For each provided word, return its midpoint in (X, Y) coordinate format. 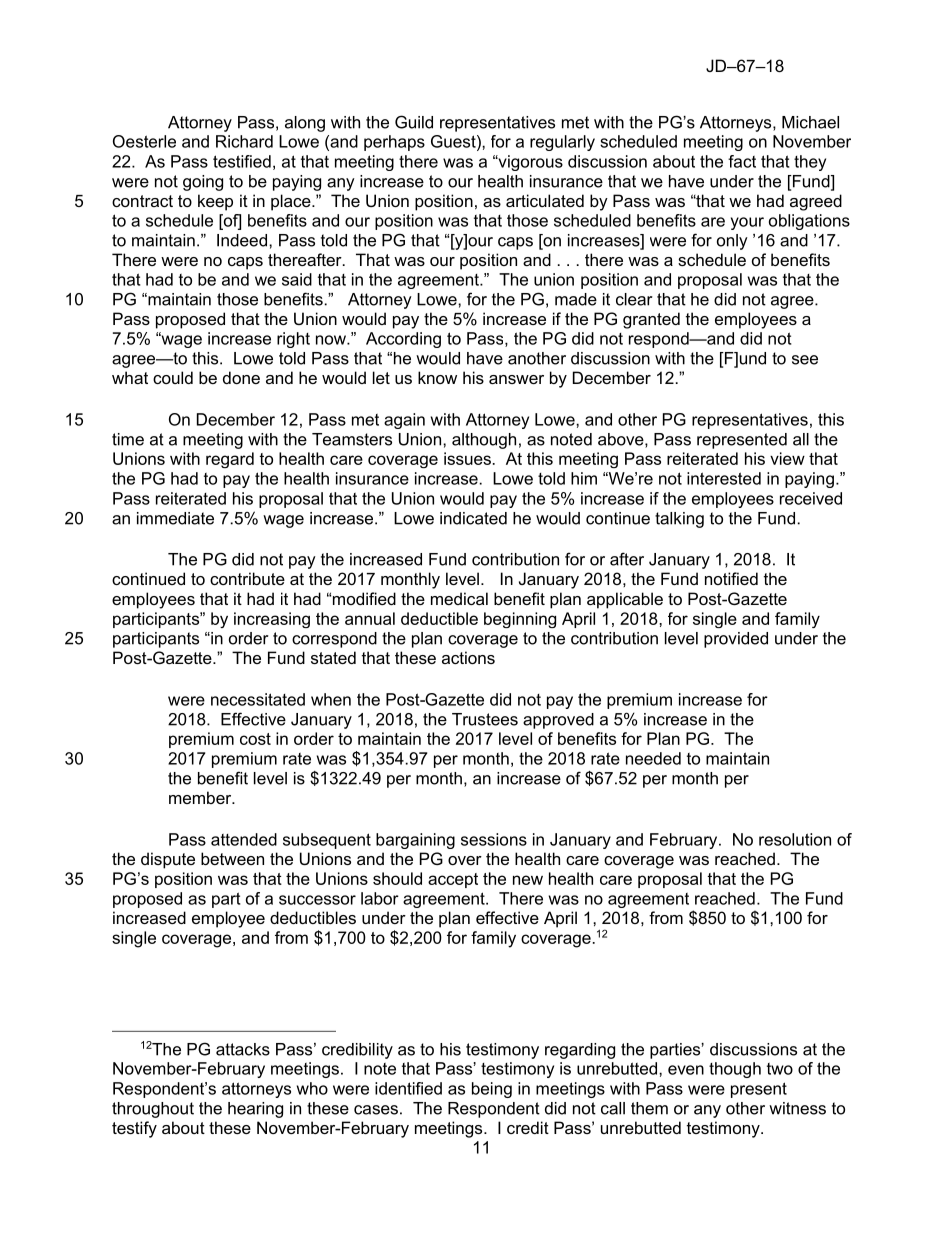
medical (459, 598)
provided (736, 640)
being (492, 1090)
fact (742, 161)
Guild (414, 122)
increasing (272, 620)
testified (242, 161)
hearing (255, 1110)
